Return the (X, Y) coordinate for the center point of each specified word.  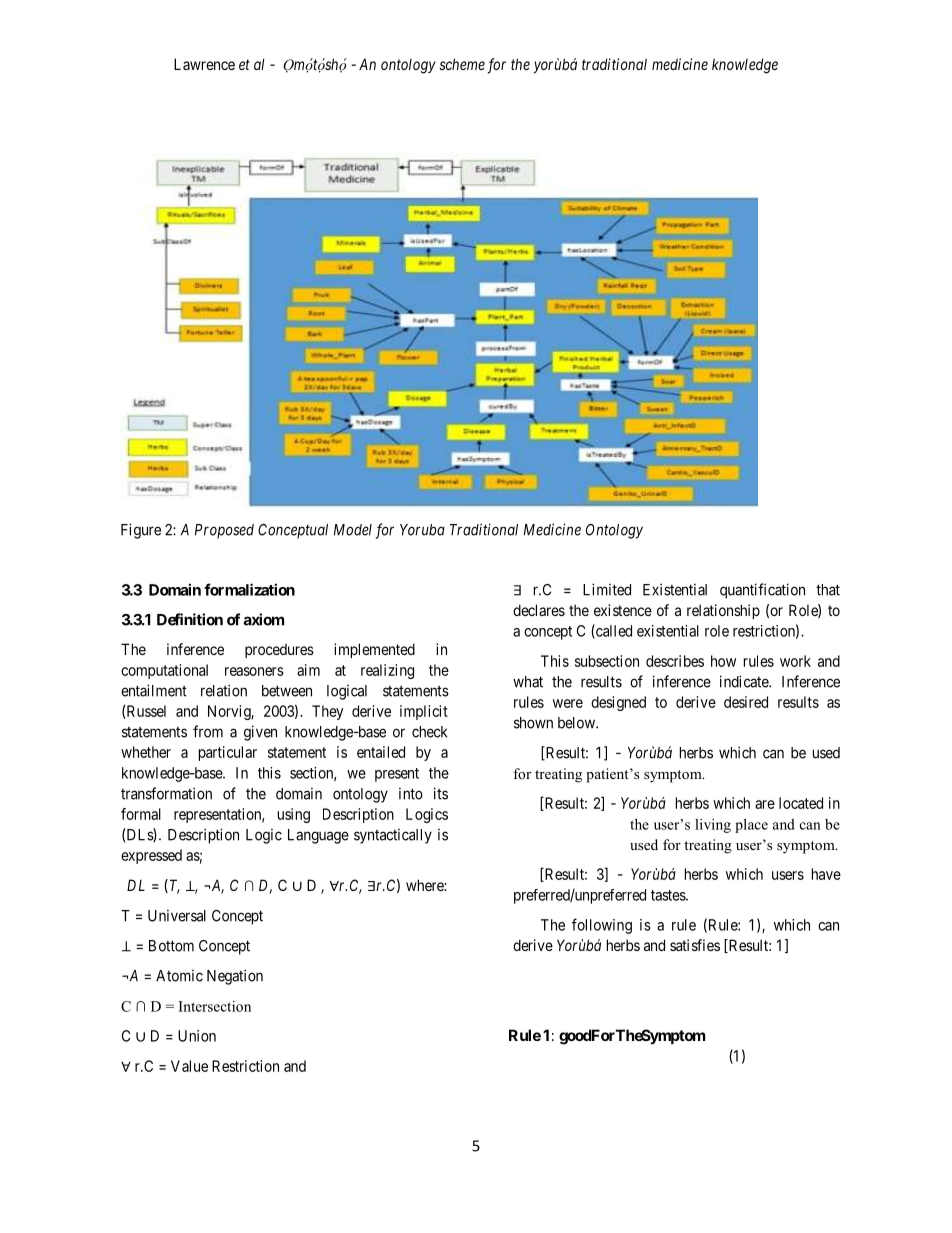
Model (353, 530)
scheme (462, 64)
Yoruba (422, 530)
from (208, 731)
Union (197, 1036)
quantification (762, 591)
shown (533, 723)
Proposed (224, 531)
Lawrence (204, 64)
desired (746, 702)
